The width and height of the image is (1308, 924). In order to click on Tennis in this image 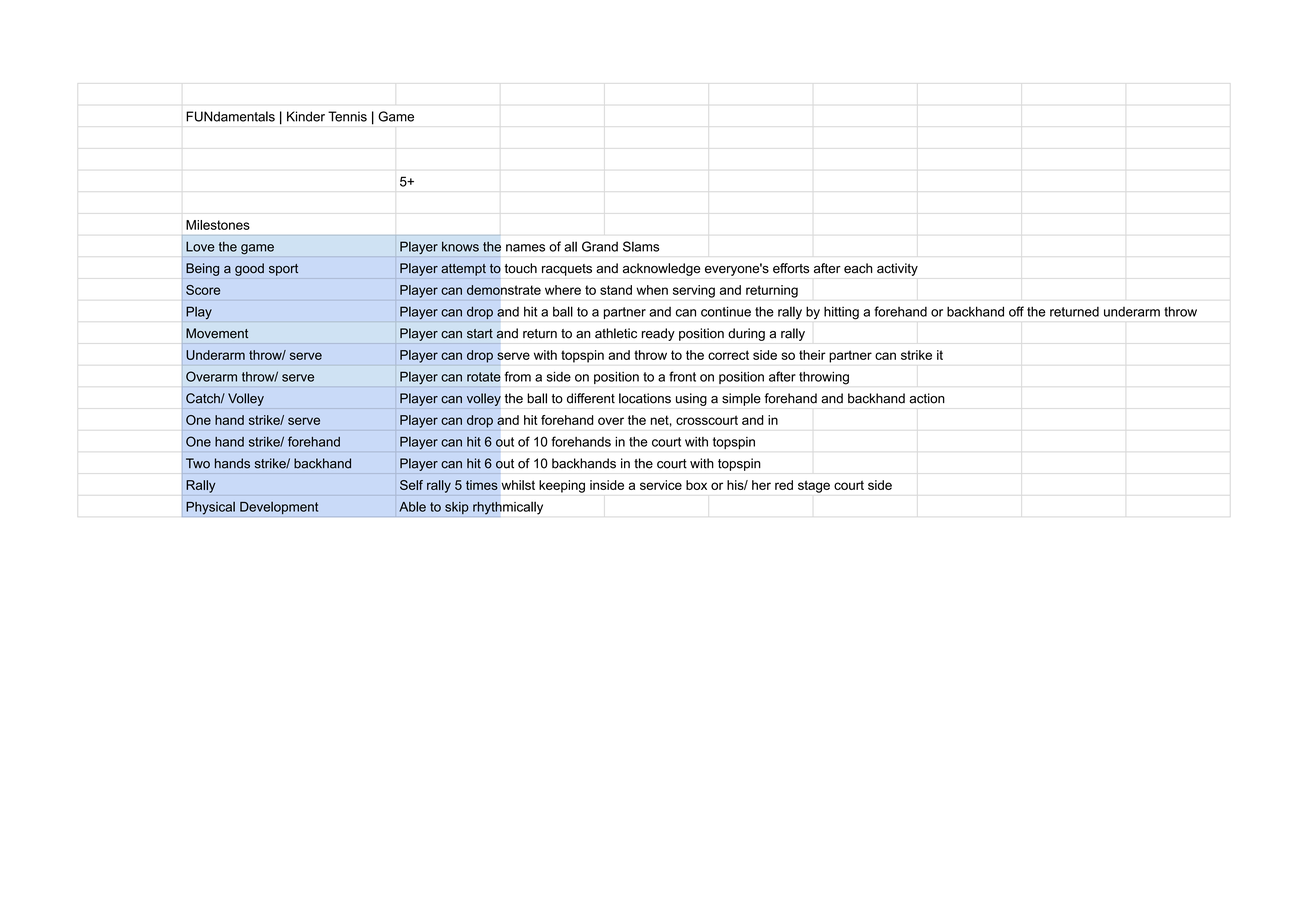, I will do `click(347, 116)`.
